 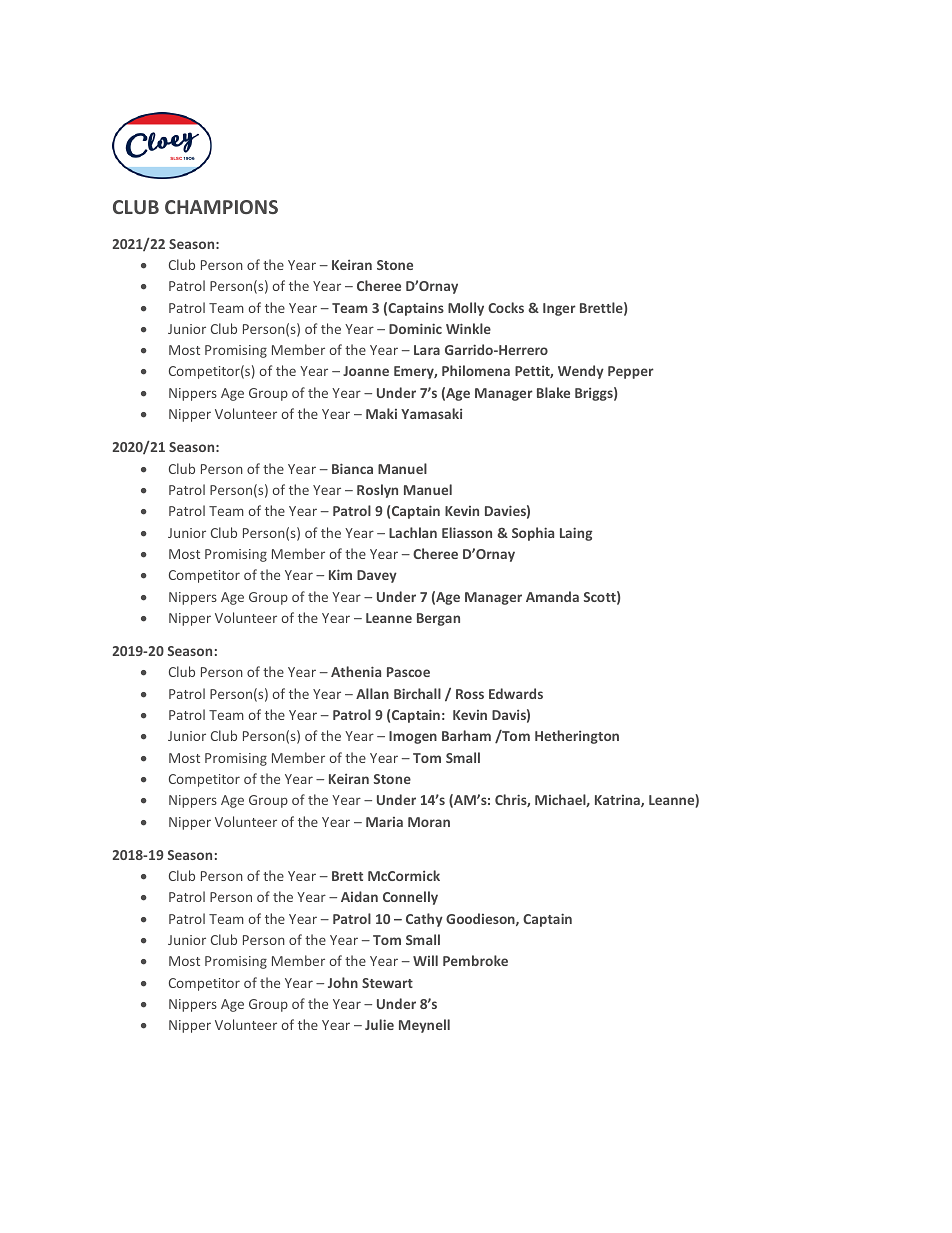 What do you see at coordinates (431, 413) in the page?
I see `Yamasaki` at bounding box center [431, 413].
